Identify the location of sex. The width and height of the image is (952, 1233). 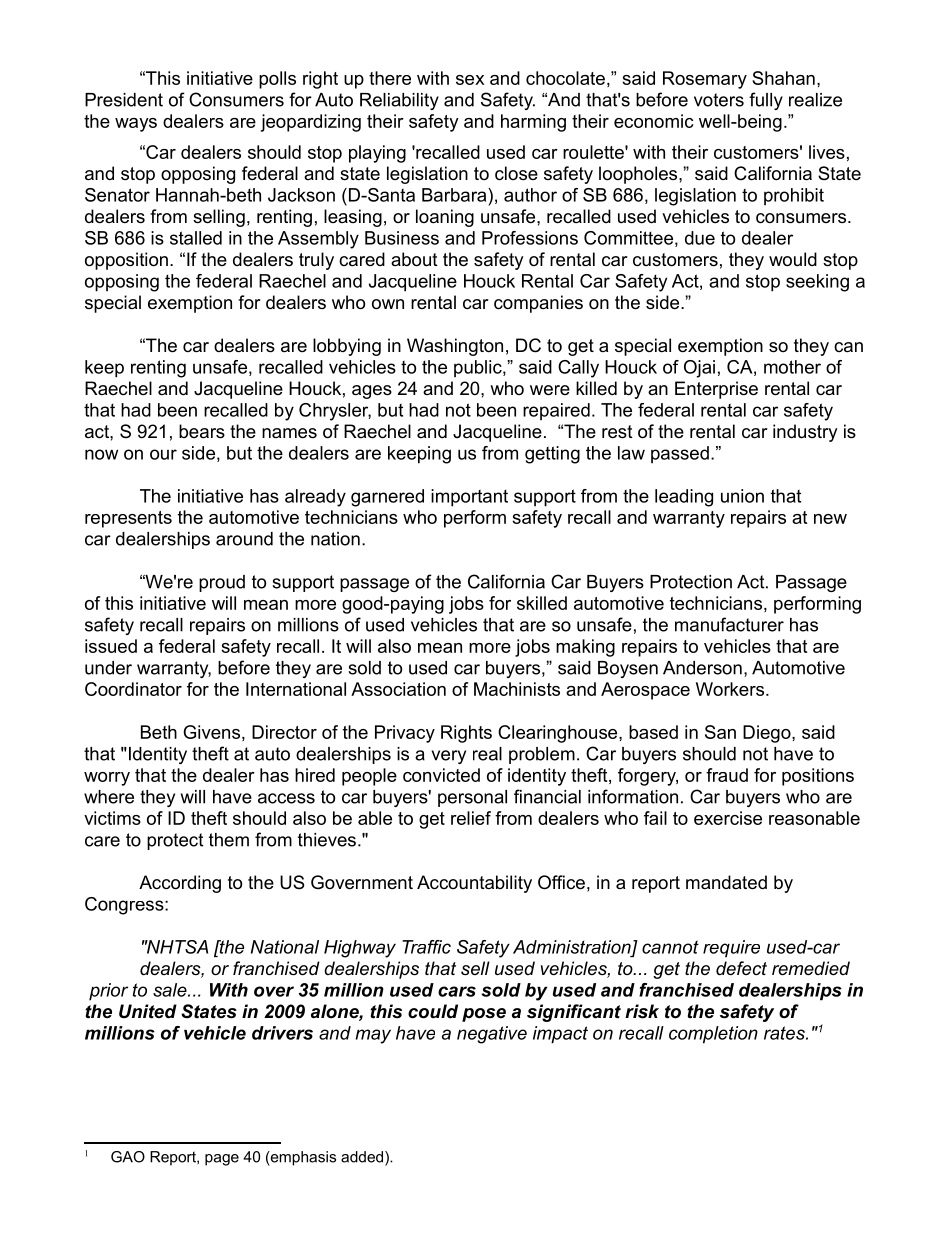
(470, 80).
